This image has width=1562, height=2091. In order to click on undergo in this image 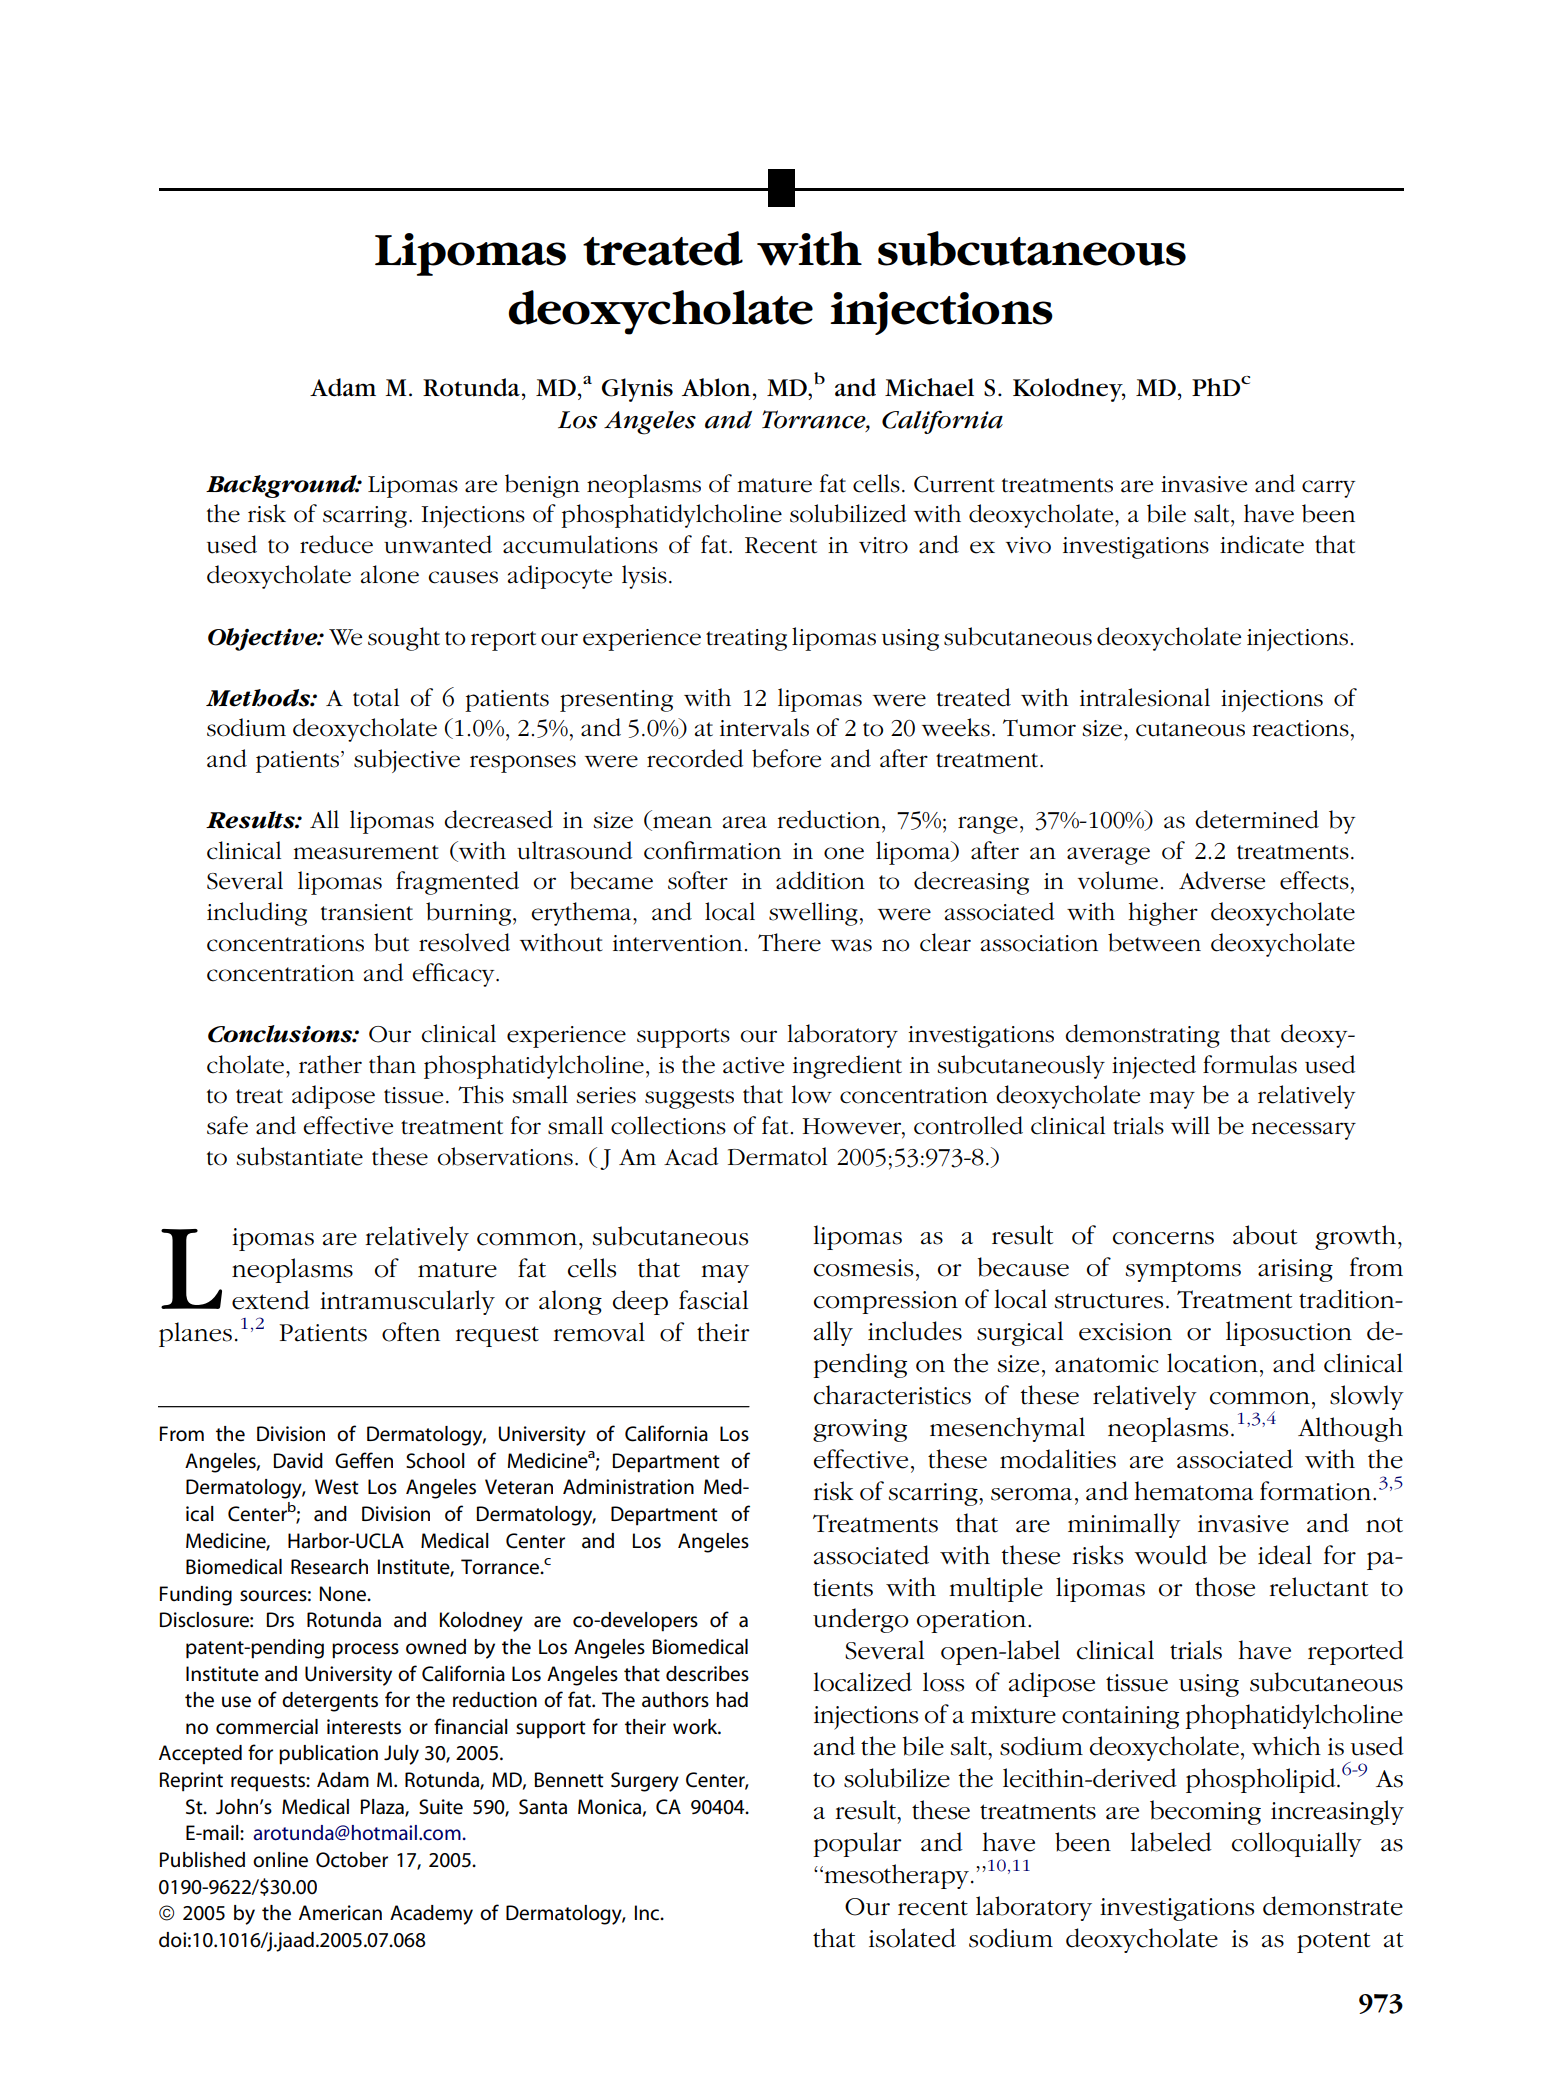, I will do `click(861, 1620)`.
